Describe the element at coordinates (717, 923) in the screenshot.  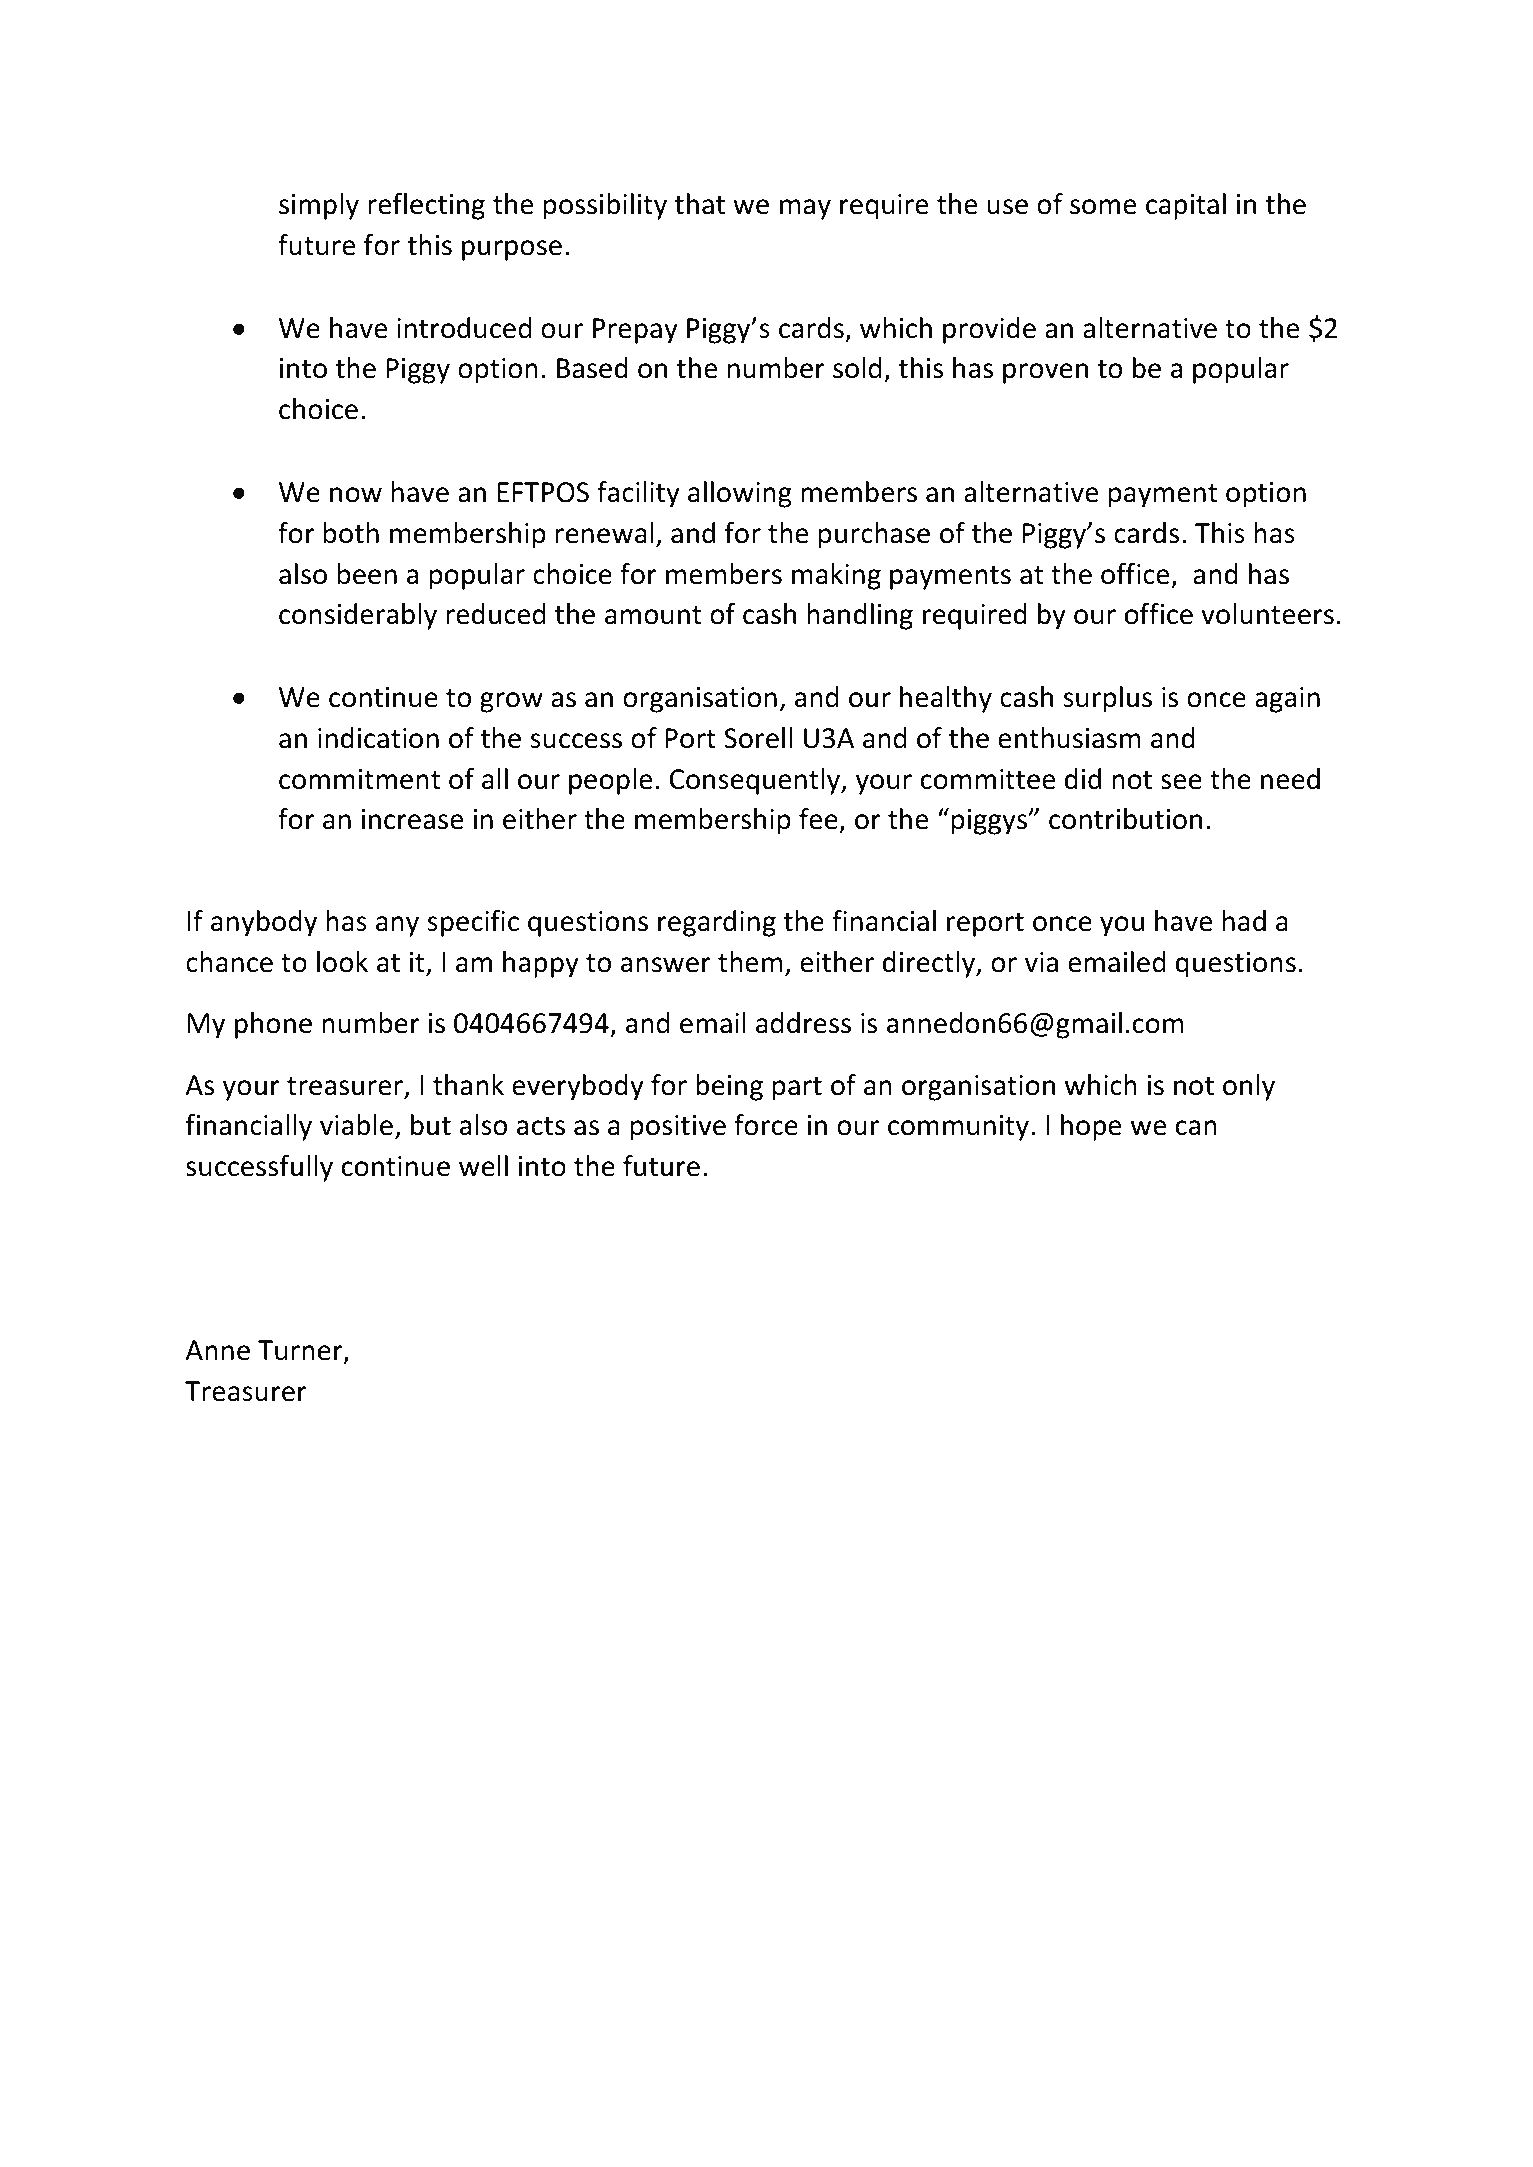
I see `regarding` at that location.
